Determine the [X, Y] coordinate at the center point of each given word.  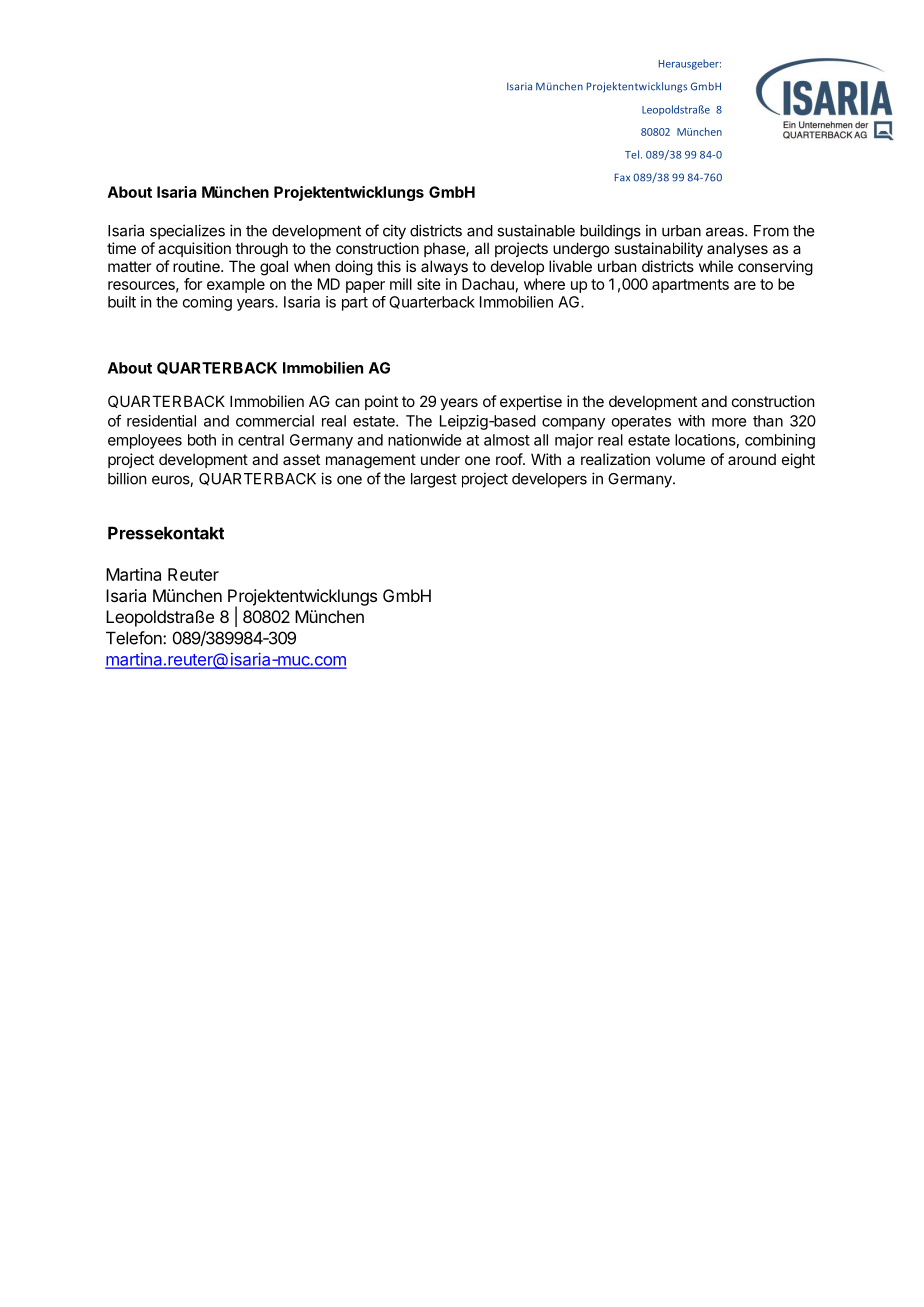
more [729, 422]
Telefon [135, 638]
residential [161, 421]
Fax [622, 177]
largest [434, 480]
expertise [531, 402]
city [394, 232]
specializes [187, 232]
